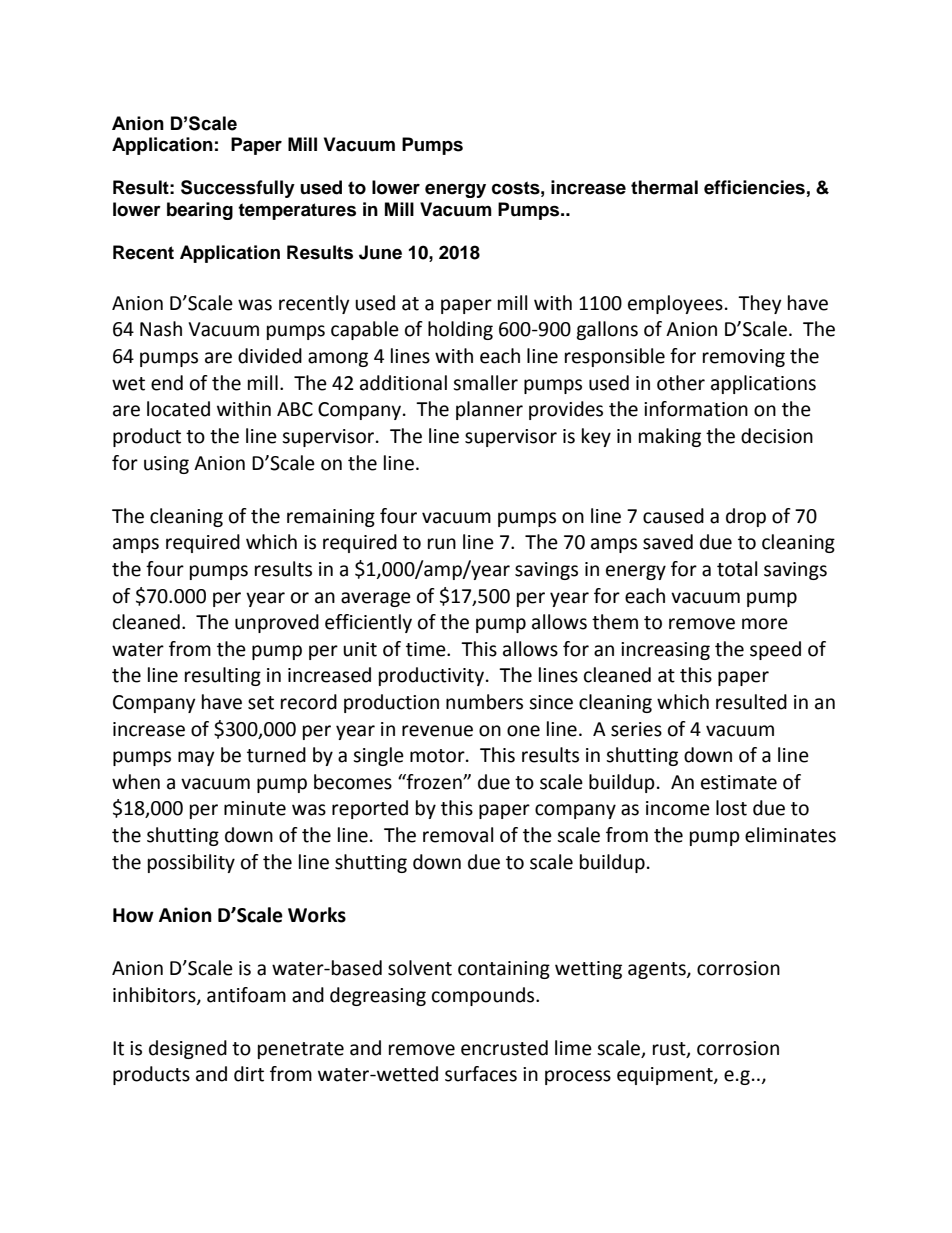 The height and width of the screenshot is (1233, 952). Describe the element at coordinates (196, 758) in the screenshot. I see `may` at that location.
